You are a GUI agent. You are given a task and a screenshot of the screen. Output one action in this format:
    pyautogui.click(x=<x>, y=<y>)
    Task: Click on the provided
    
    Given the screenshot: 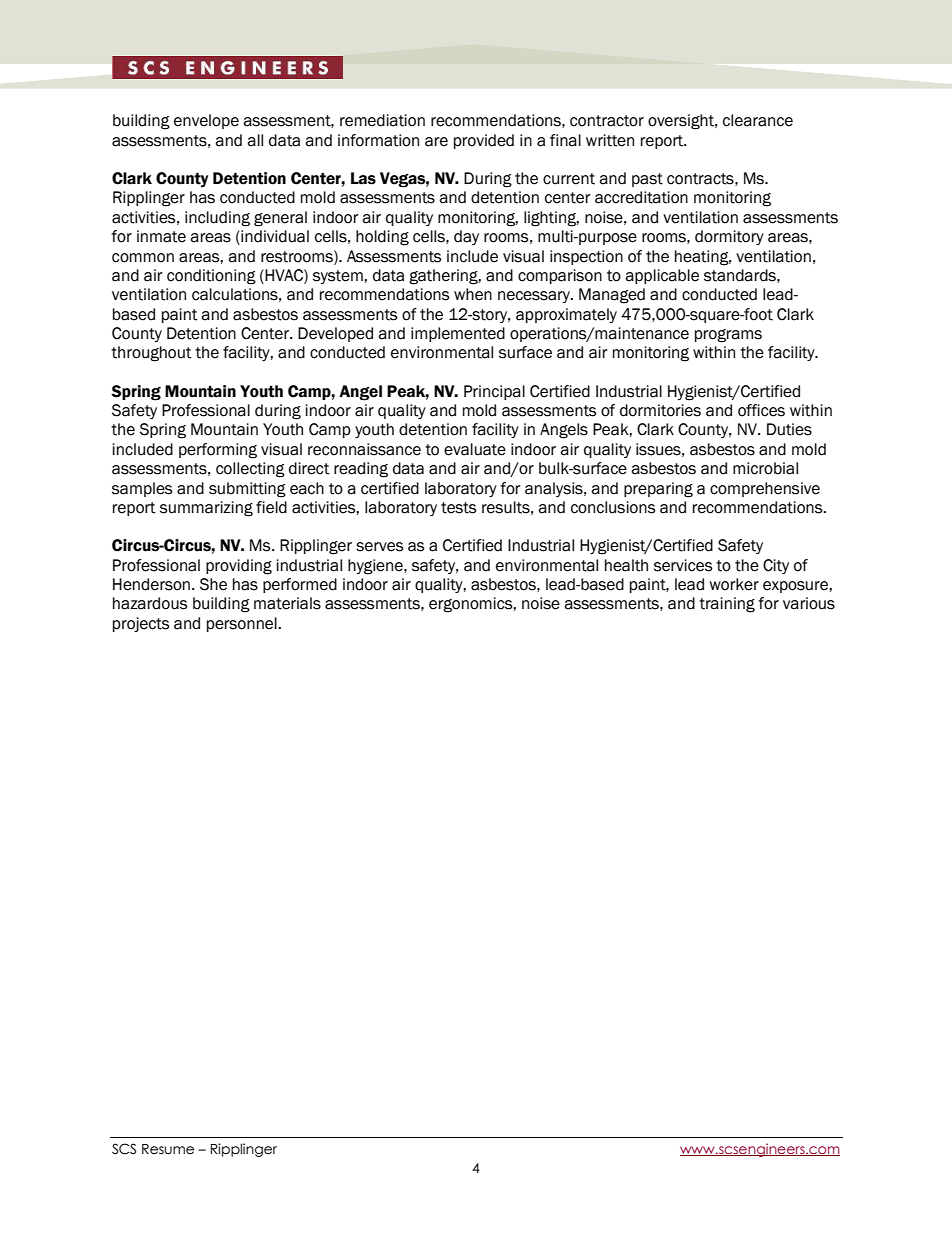 What is the action you would take?
    pyautogui.click(x=484, y=141)
